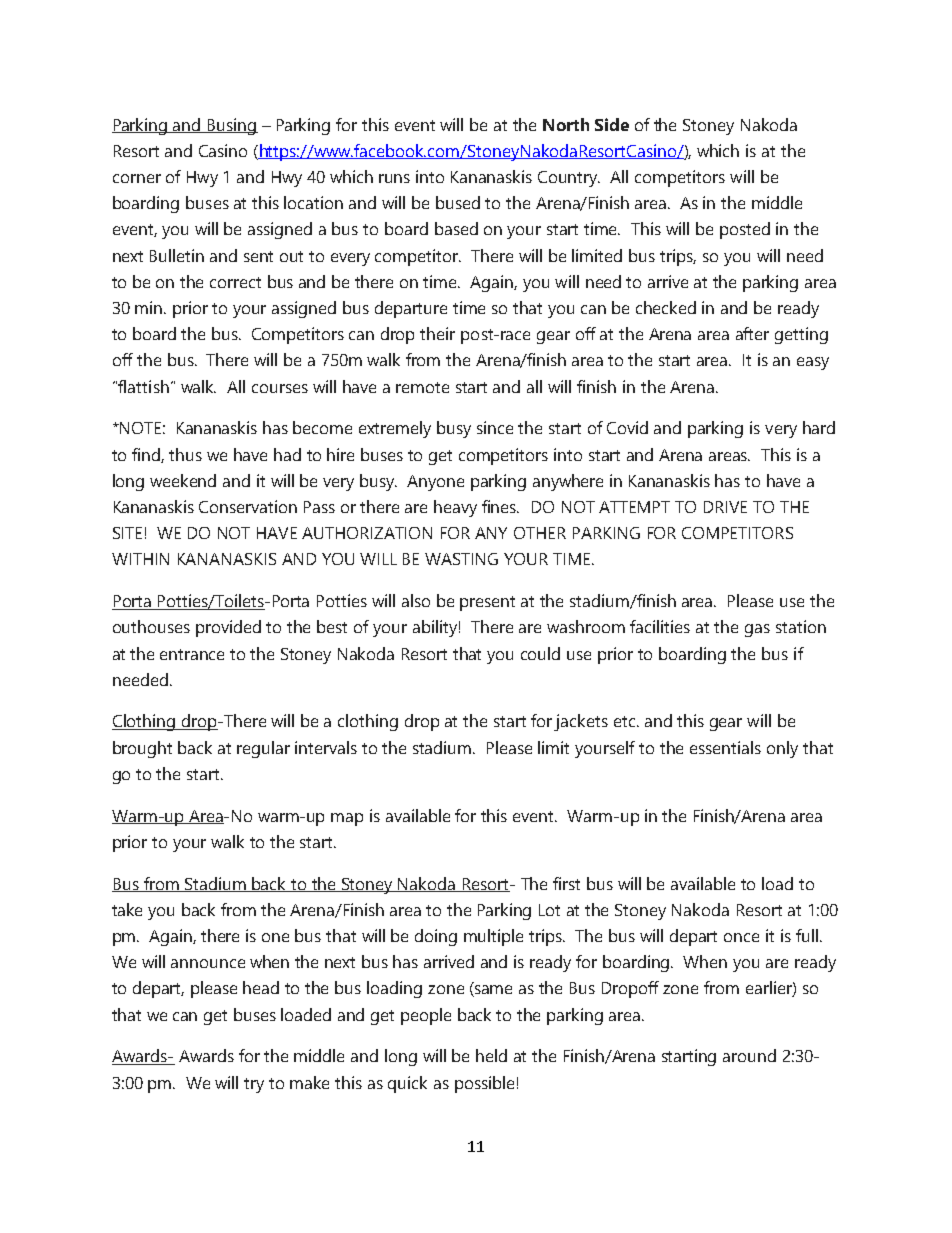 This image has width=952, height=1233. I want to click on after, so click(752, 333).
